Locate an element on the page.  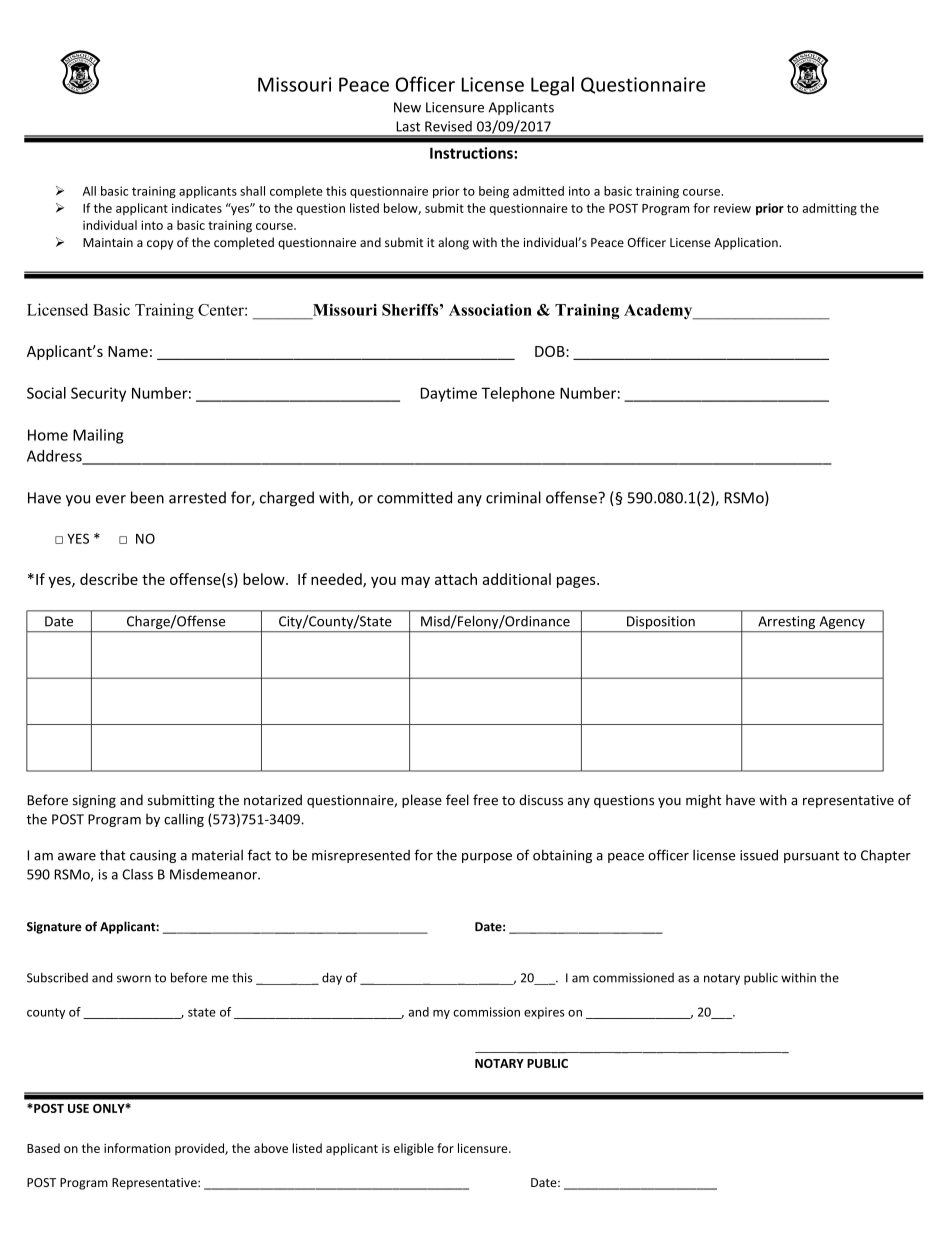
criminal is located at coordinates (513, 497).
